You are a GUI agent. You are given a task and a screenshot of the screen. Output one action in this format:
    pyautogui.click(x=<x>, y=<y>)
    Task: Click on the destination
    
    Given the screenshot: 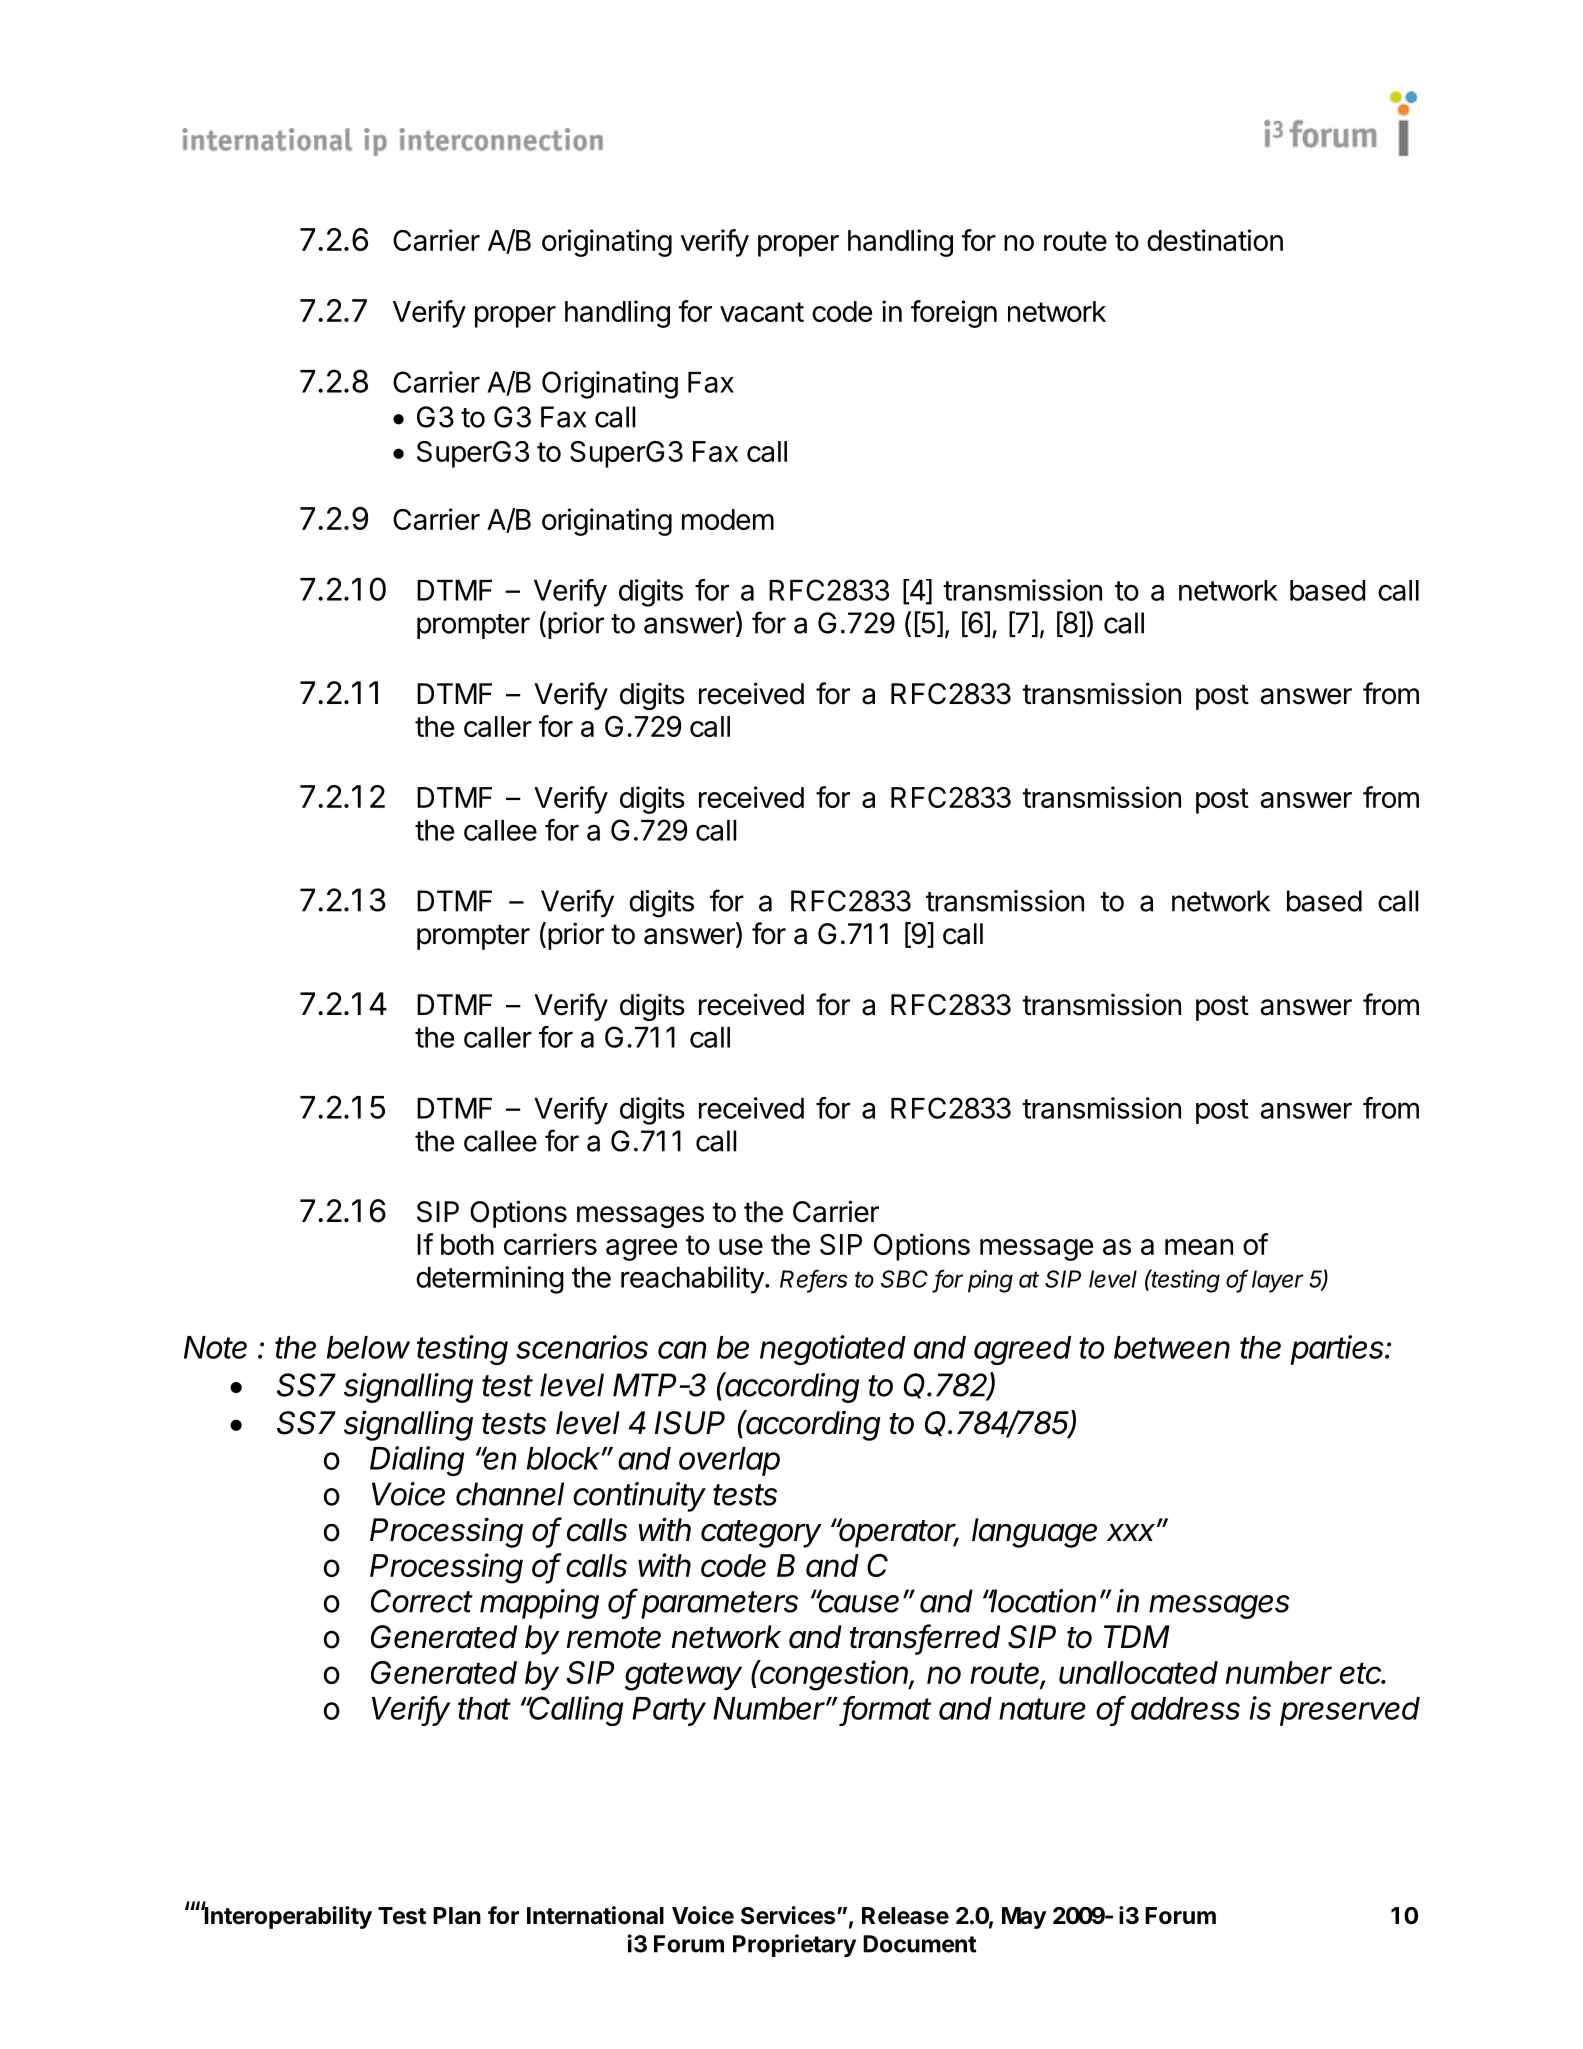 What is the action you would take?
    pyautogui.click(x=1215, y=240)
